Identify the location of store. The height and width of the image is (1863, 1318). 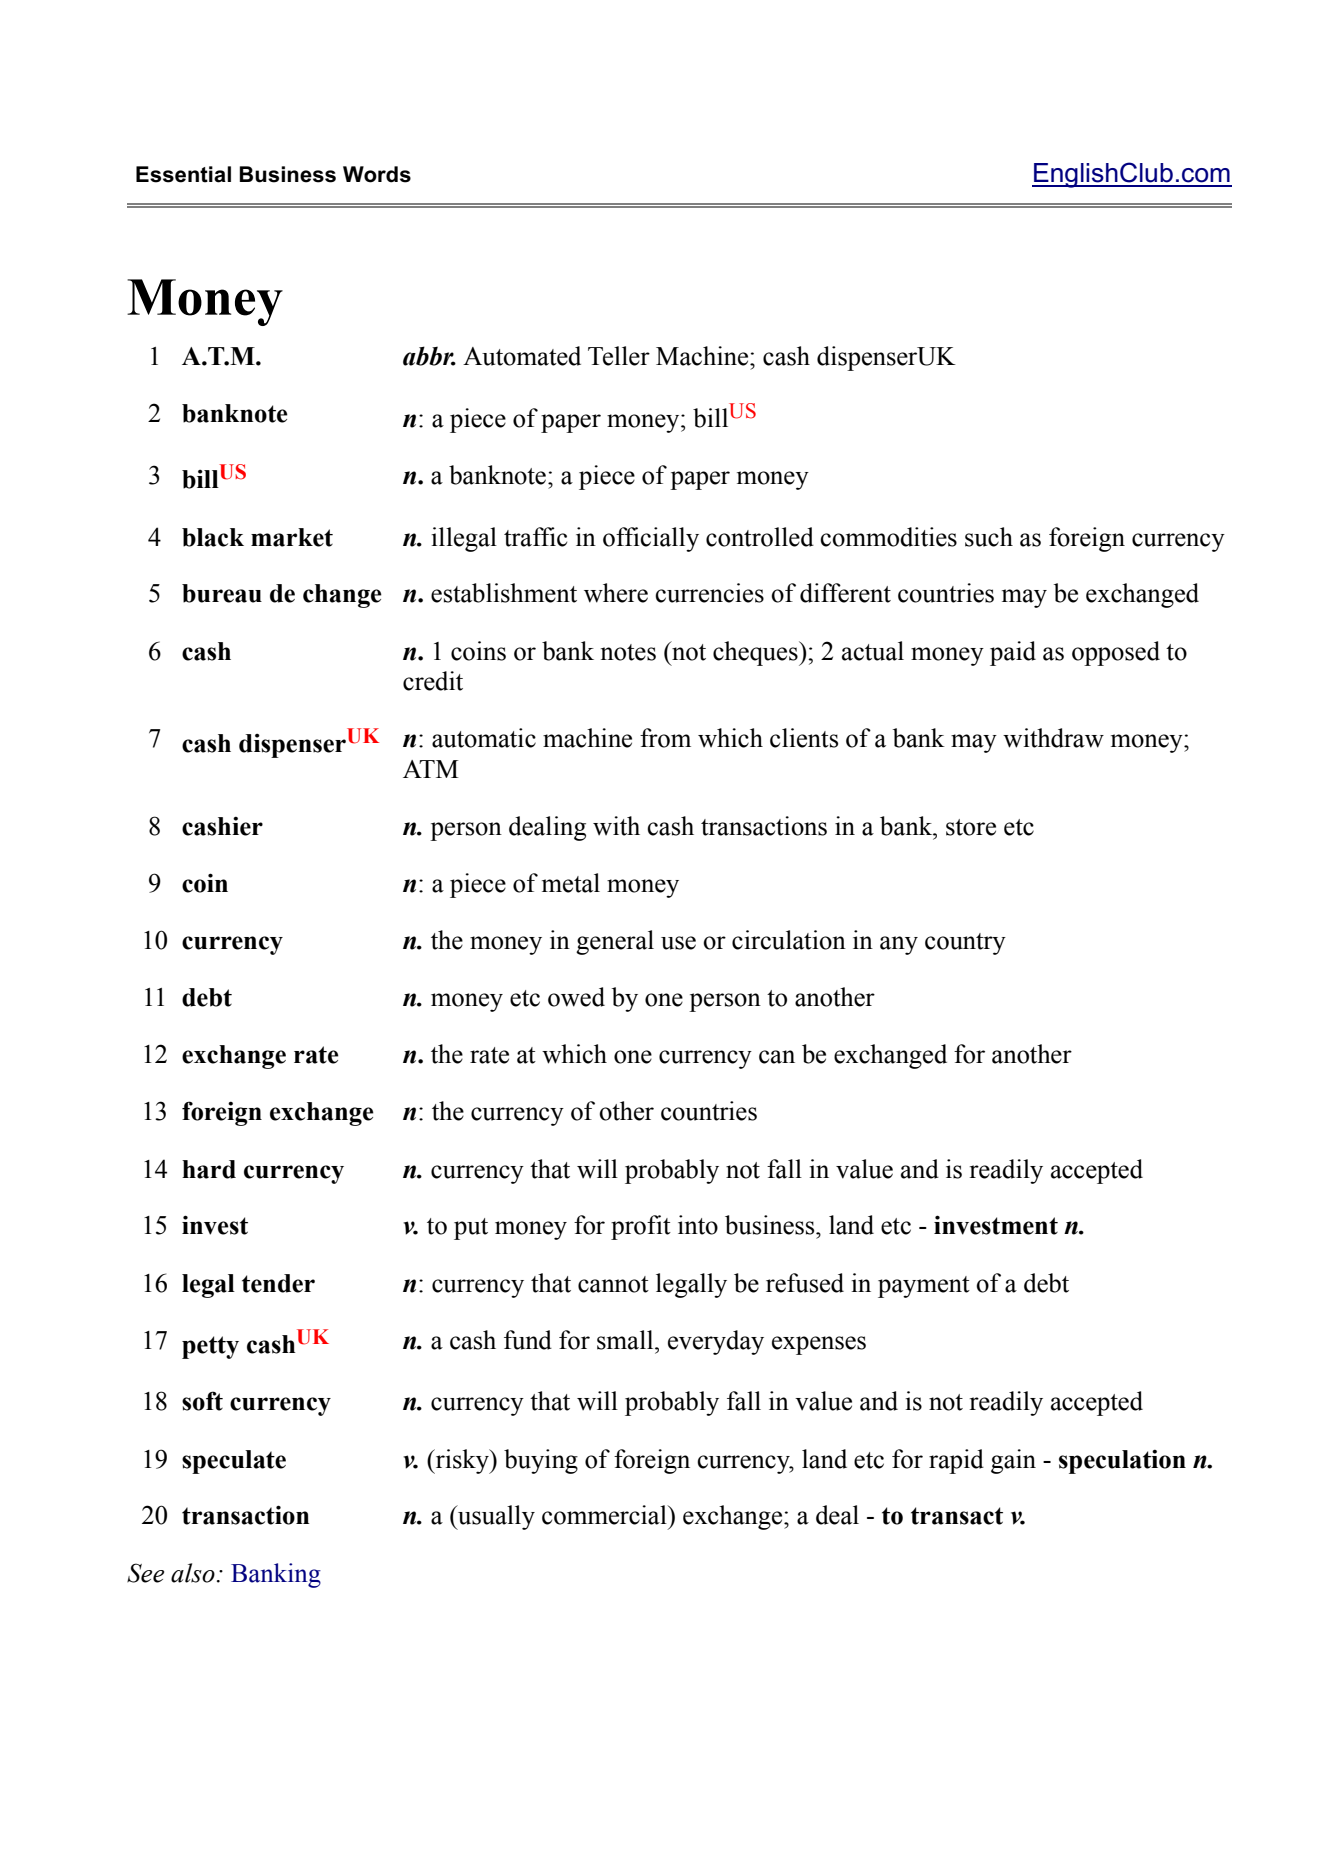
(971, 827).
